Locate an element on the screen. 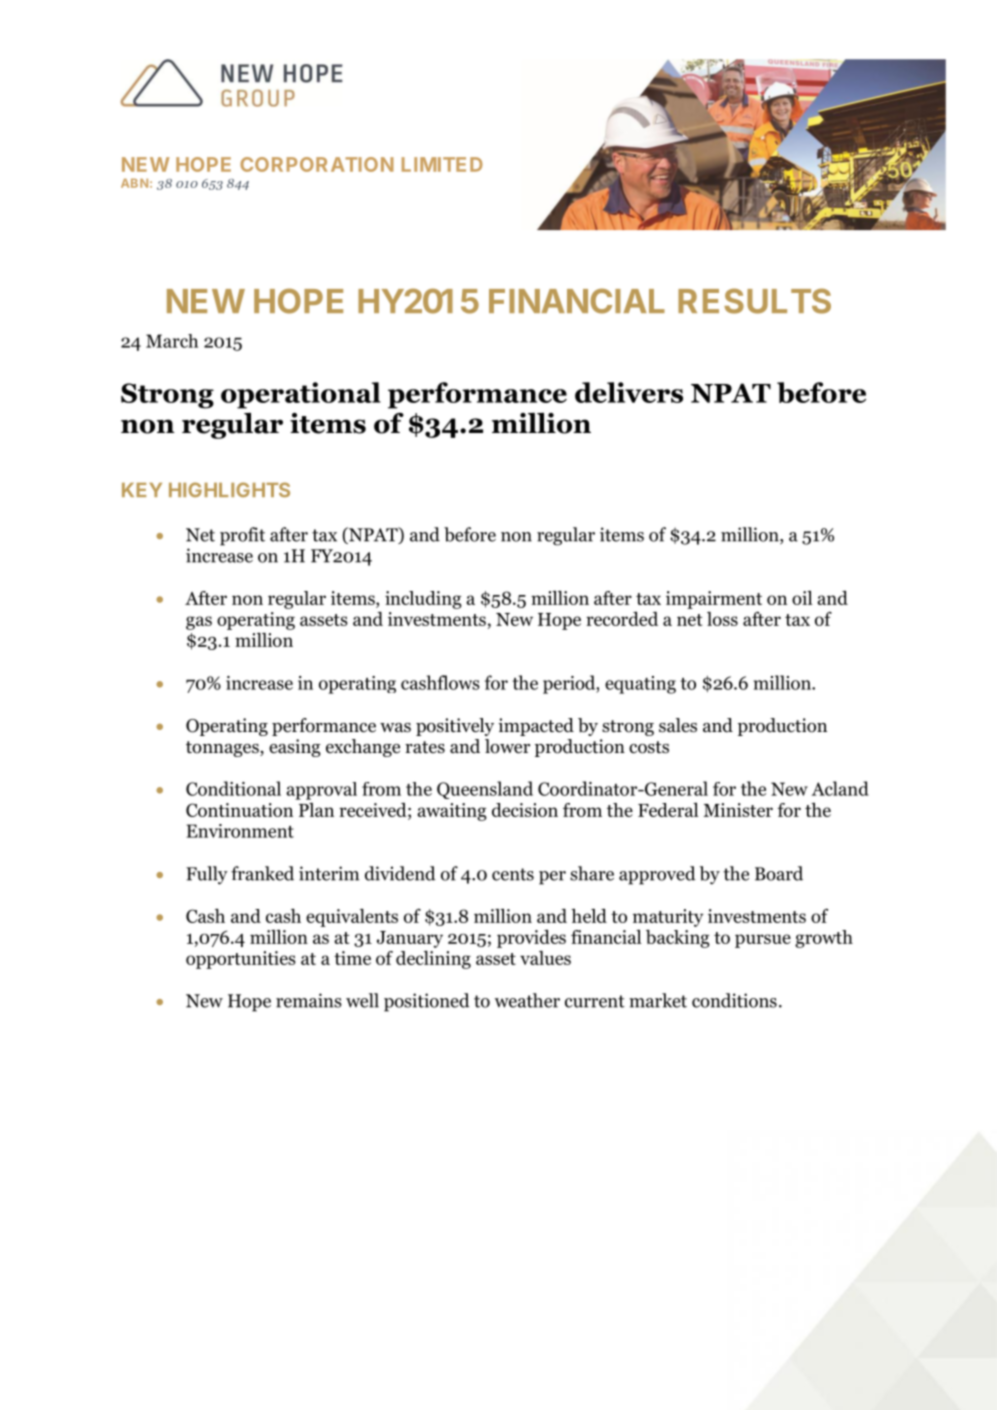  Queensland is located at coordinates (485, 790).
